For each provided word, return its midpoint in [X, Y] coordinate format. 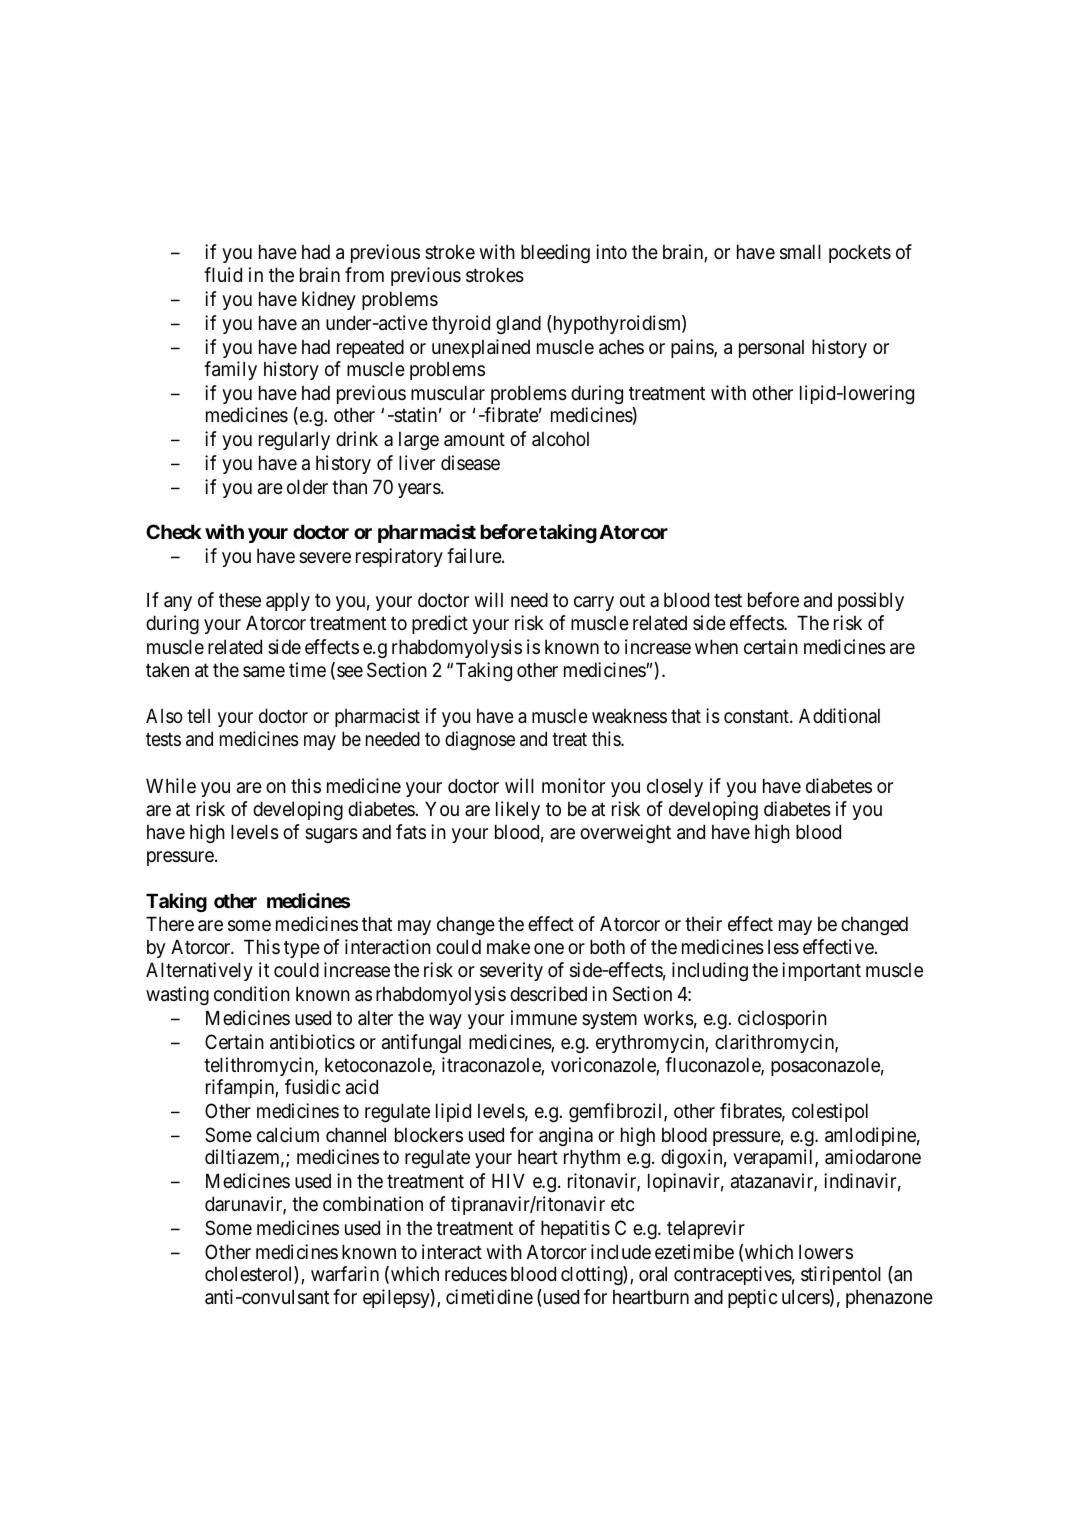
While [171, 785]
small [800, 252]
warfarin [345, 1274]
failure [475, 556]
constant [757, 717]
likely [518, 810]
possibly [871, 601]
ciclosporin [782, 1019]
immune [544, 1017]
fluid [223, 274]
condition [252, 993]
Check [174, 531]
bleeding [555, 253]
